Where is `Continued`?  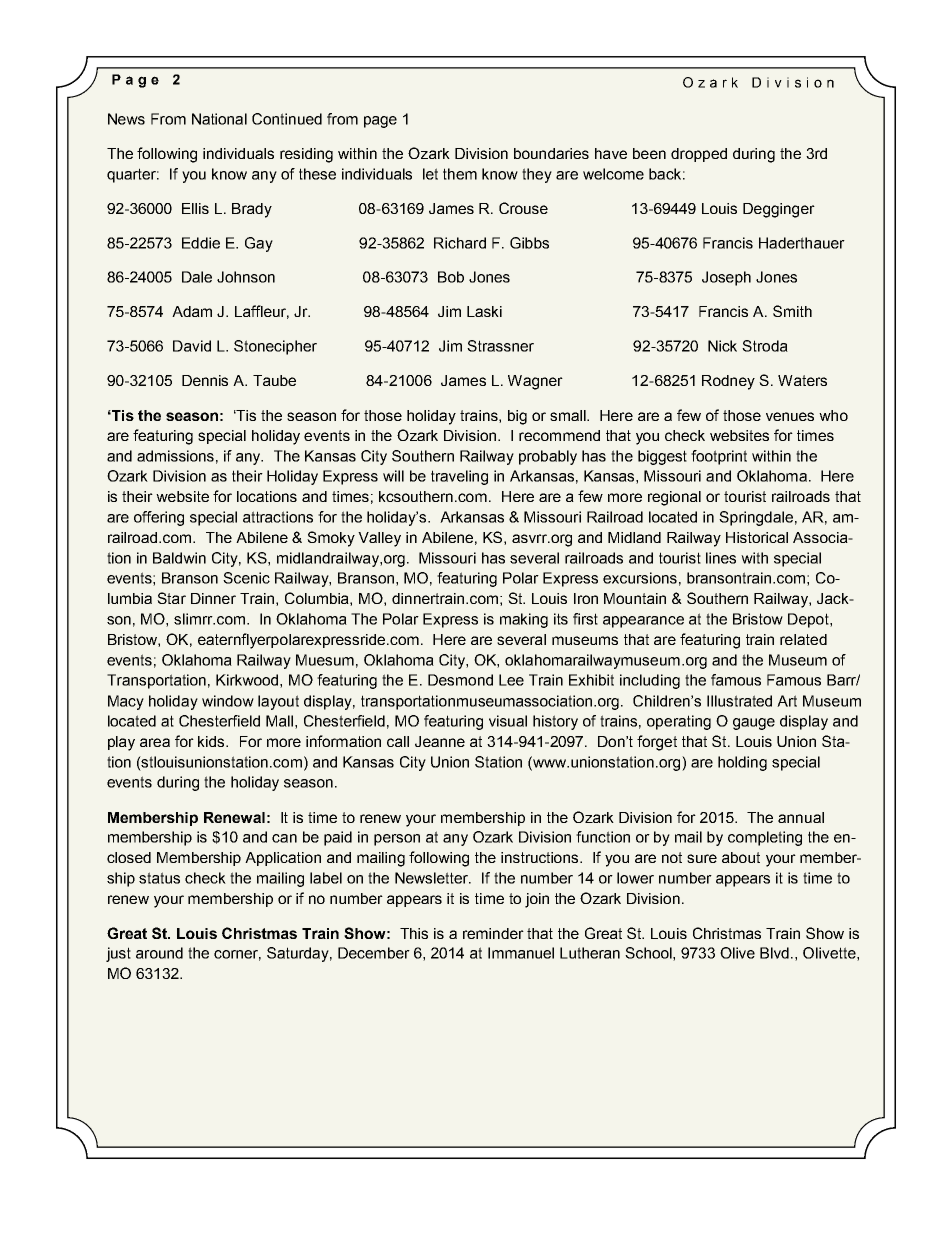 Continued is located at coordinates (287, 119).
